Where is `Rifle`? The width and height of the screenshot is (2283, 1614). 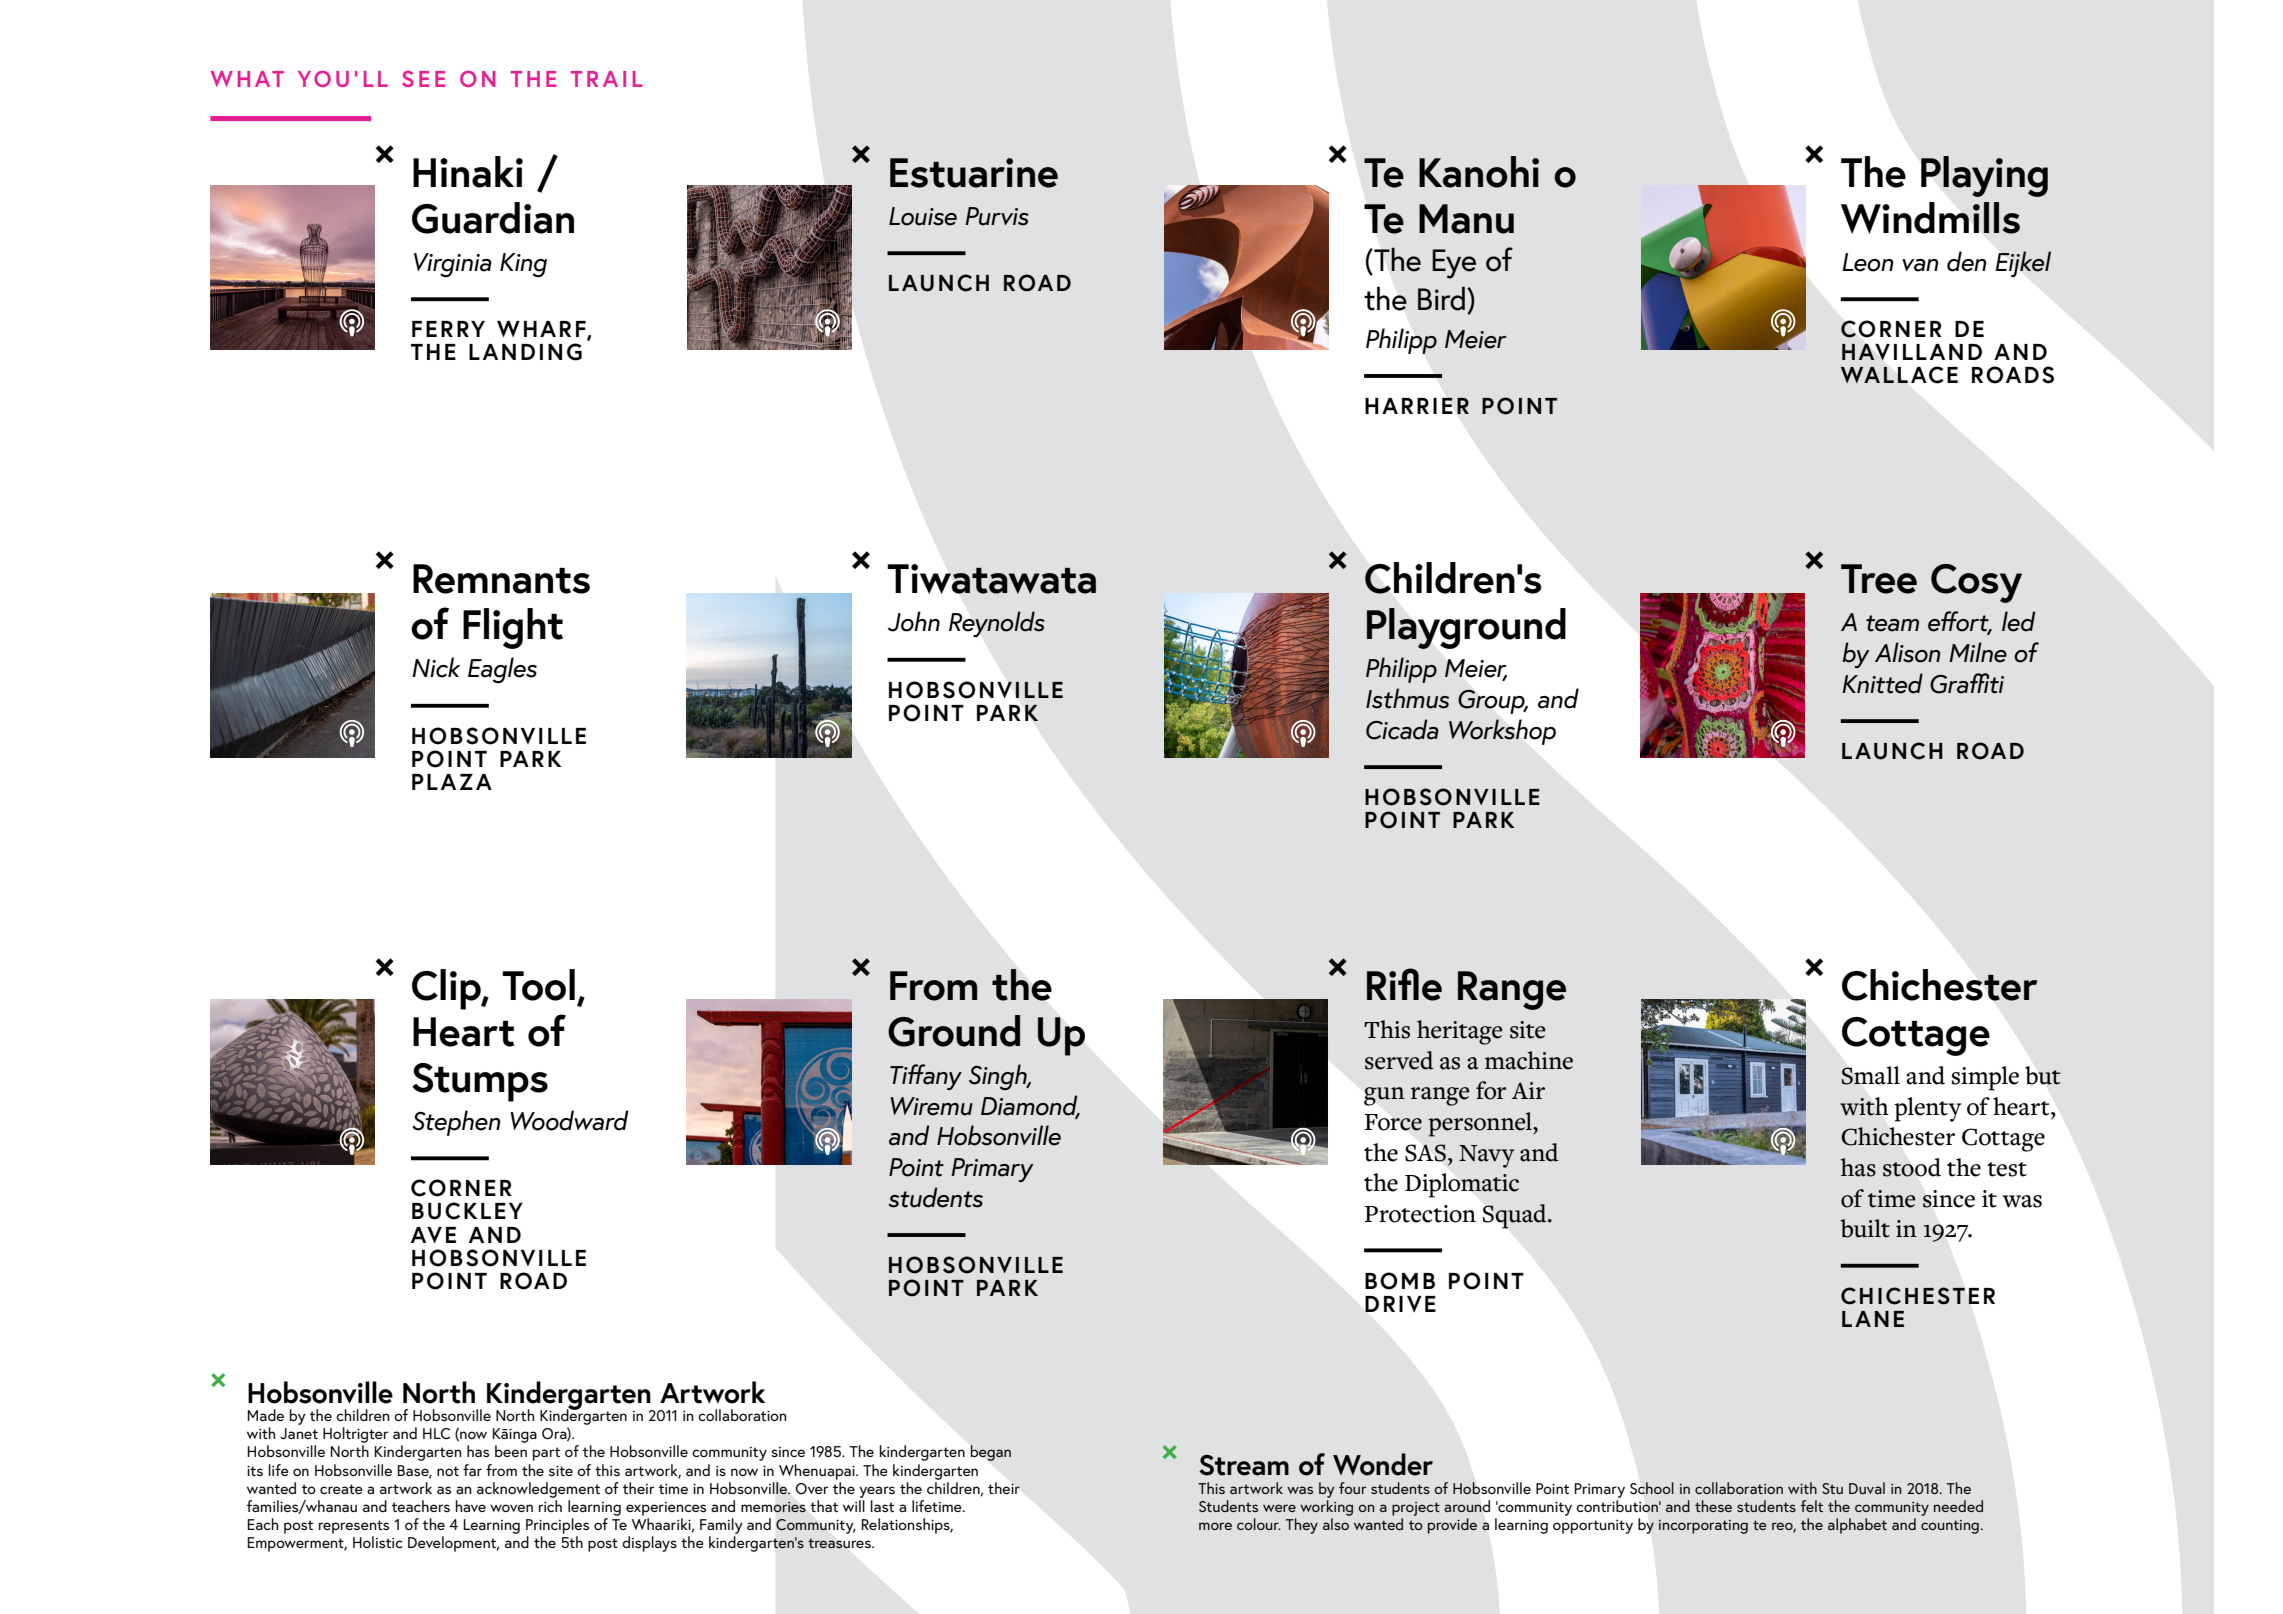
Rifle is located at coordinates (1404, 984).
